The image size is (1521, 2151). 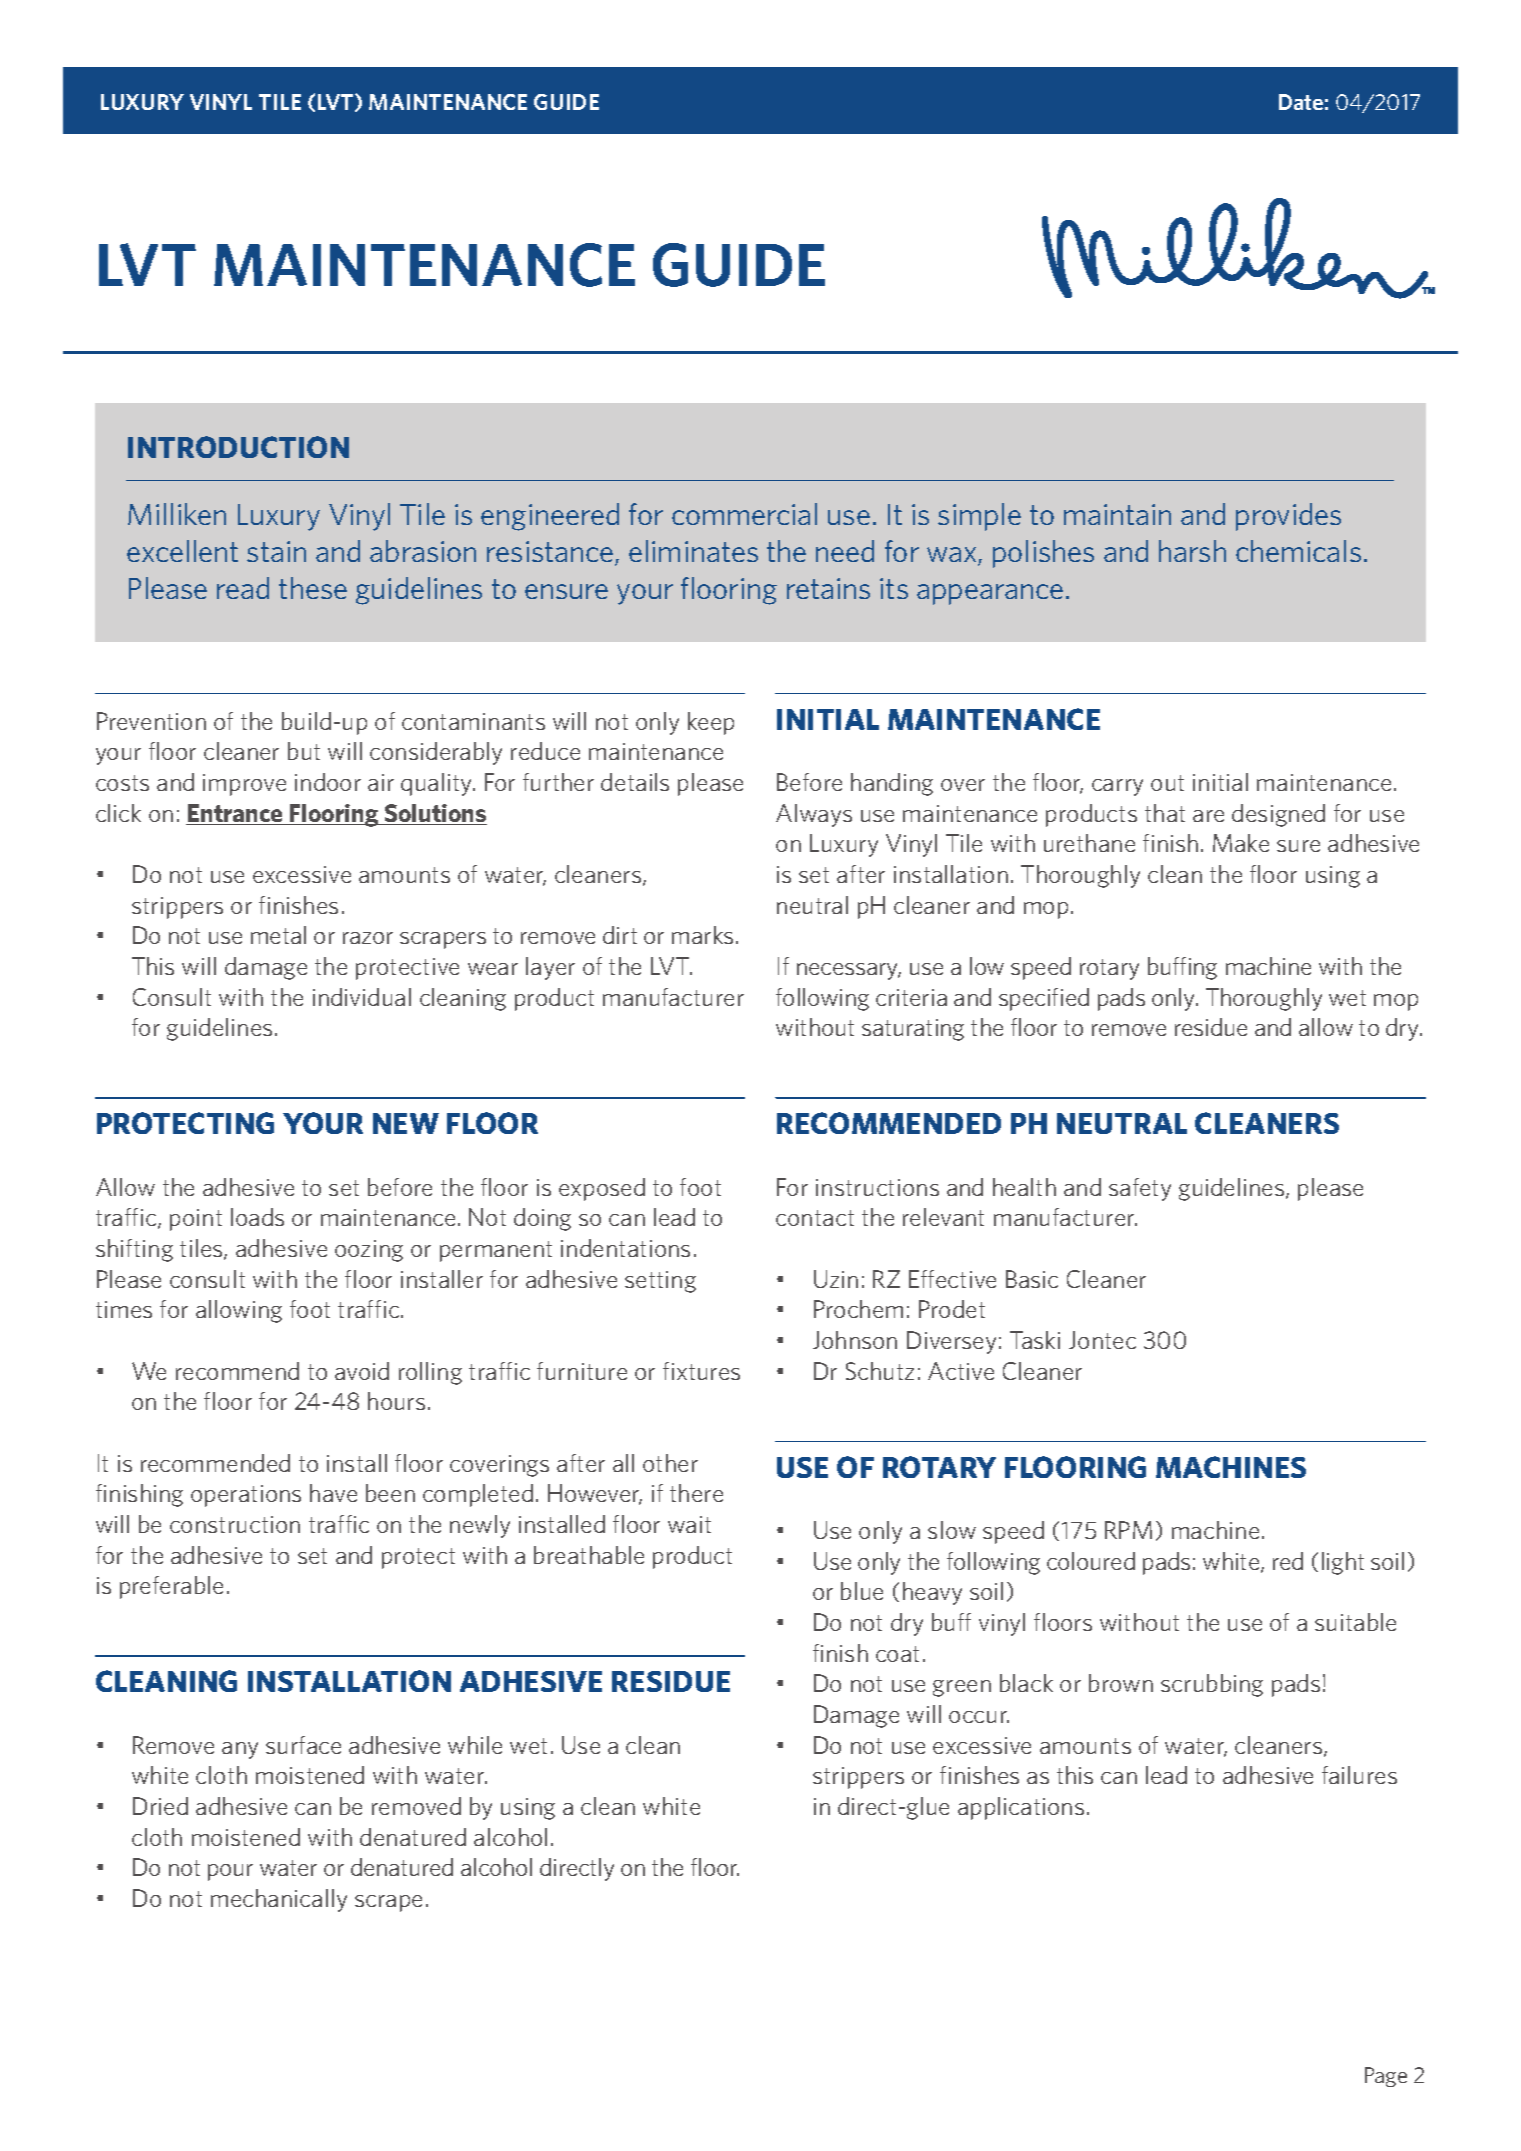 What do you see at coordinates (1212, 1685) in the screenshot?
I see `scrubbing` at bounding box center [1212, 1685].
